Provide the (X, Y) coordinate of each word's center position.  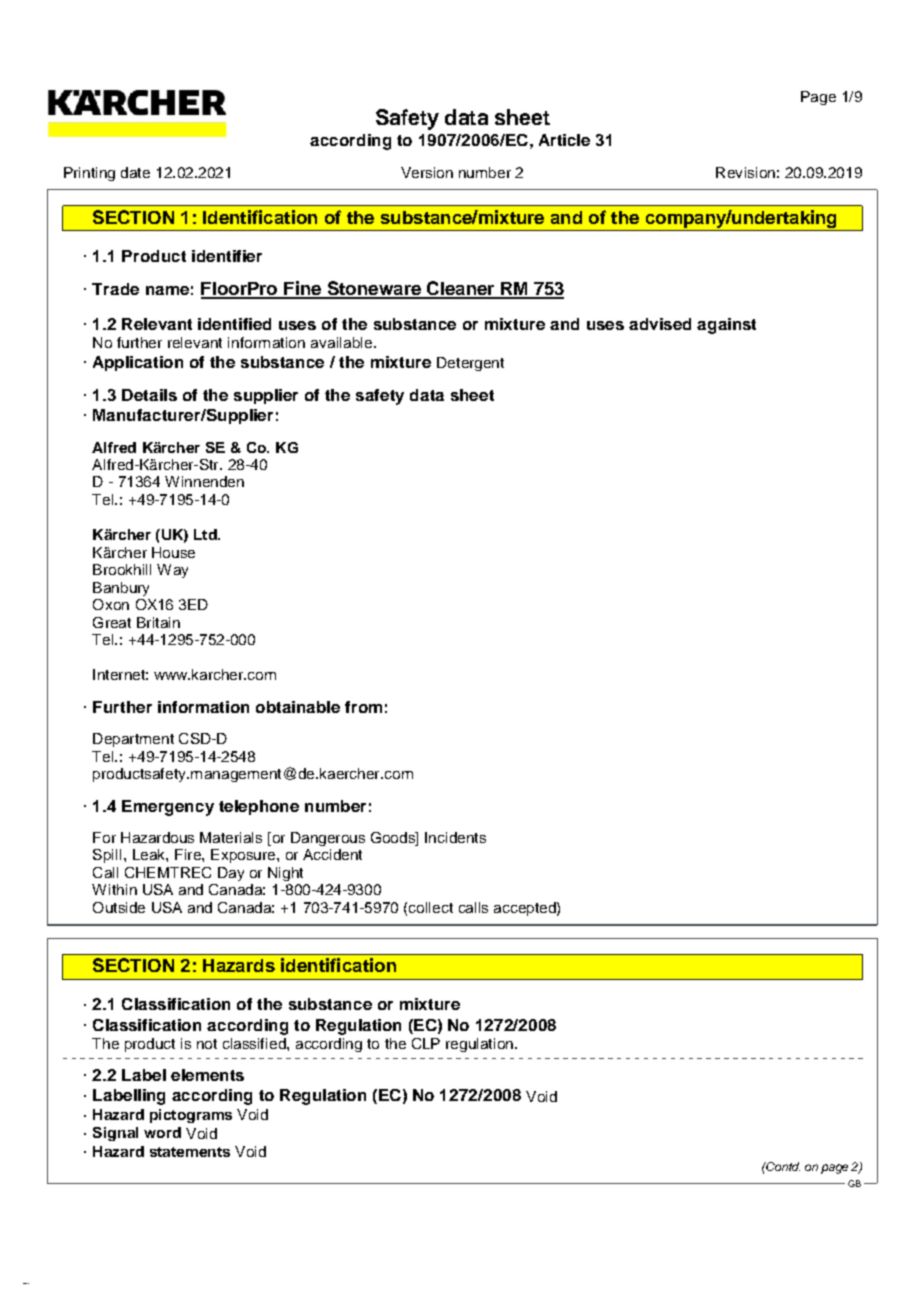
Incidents (455, 837)
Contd (782, 1166)
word (162, 1132)
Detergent (470, 364)
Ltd (206, 534)
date (135, 172)
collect (431, 907)
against (726, 326)
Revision (745, 172)
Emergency (168, 808)
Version (427, 172)
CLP (426, 1043)
